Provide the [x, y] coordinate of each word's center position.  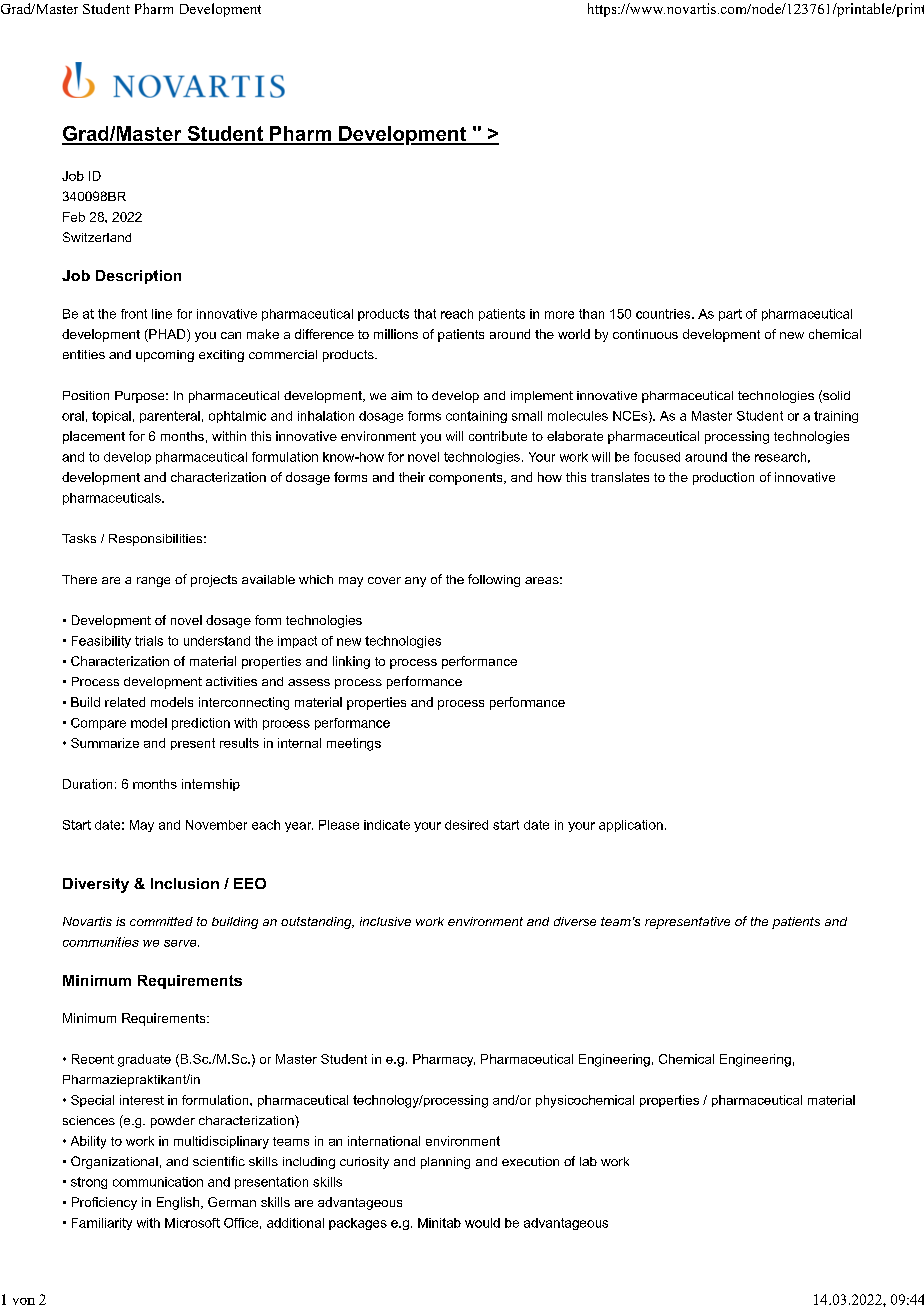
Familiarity [102, 1224]
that [425, 314]
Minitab [439, 1223]
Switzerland [97, 237]
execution [530, 1161]
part [730, 315]
